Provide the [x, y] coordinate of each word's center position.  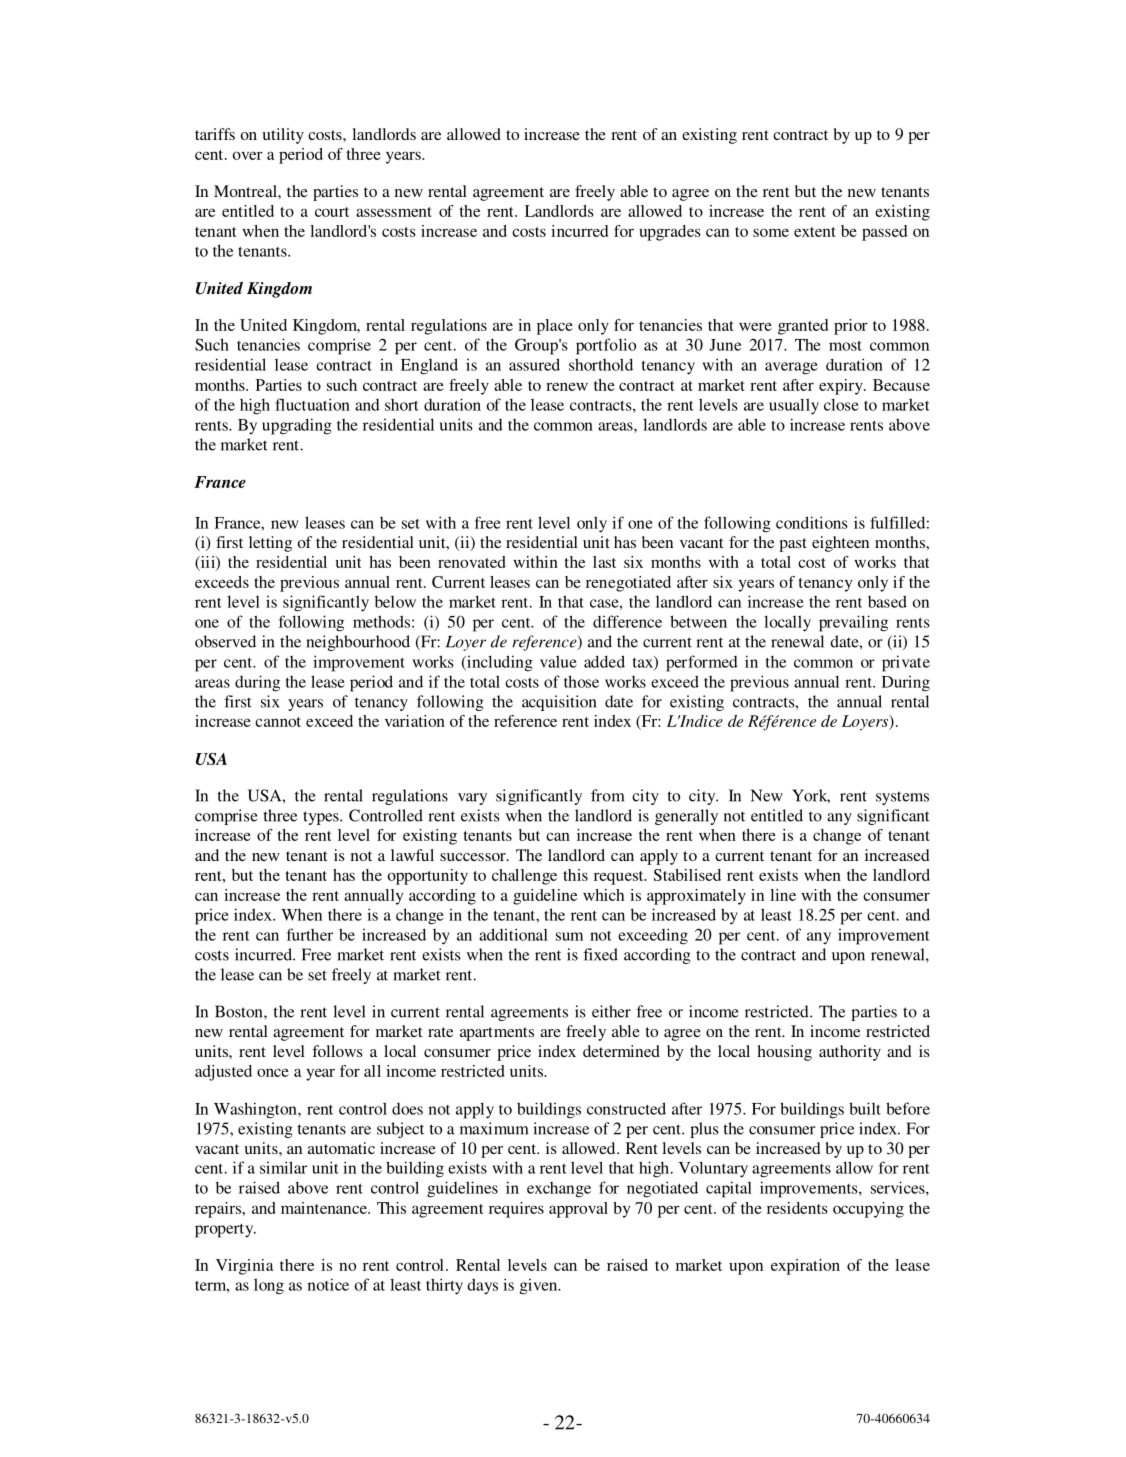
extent [815, 232]
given [540, 1287]
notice [328, 1284]
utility [283, 136]
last [604, 562]
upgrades [670, 233]
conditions [812, 522]
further [310, 934]
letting [270, 544]
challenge [524, 877]
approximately [696, 897]
